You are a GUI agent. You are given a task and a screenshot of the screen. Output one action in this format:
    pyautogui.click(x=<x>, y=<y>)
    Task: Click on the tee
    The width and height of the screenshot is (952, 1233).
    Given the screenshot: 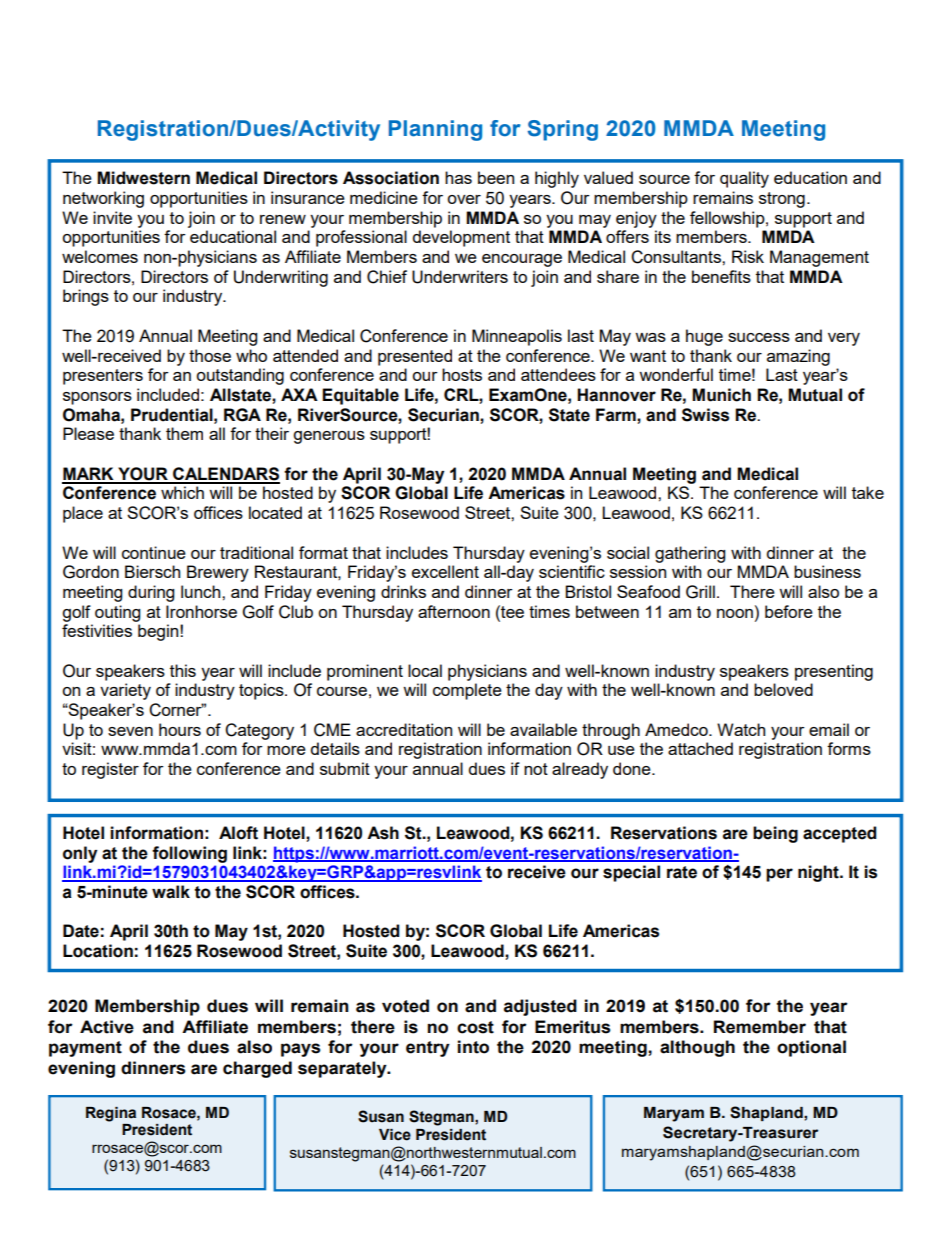 What is the action you would take?
    pyautogui.click(x=511, y=611)
